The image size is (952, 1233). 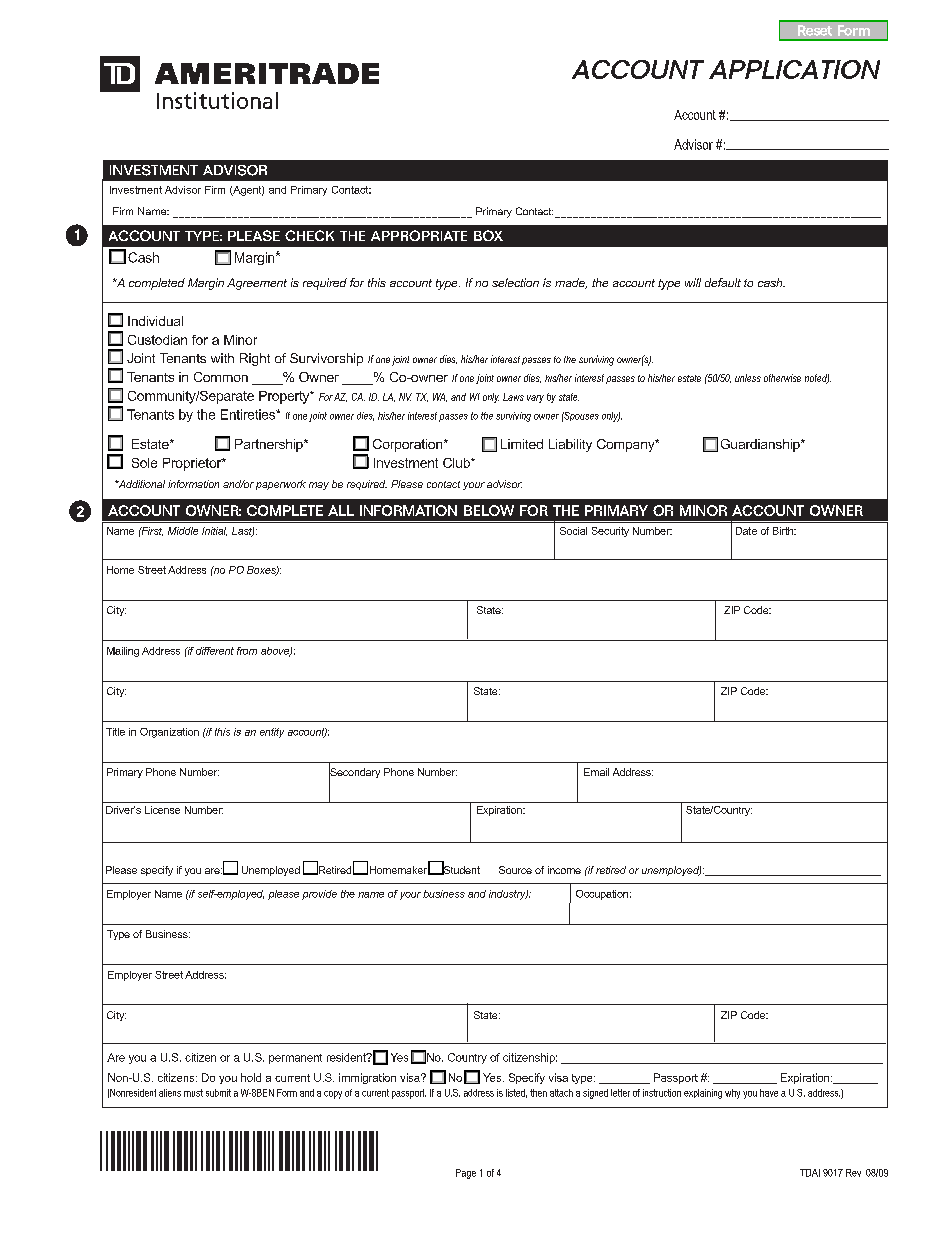 What do you see at coordinates (257, 284) in the image?
I see `Agreement` at bounding box center [257, 284].
